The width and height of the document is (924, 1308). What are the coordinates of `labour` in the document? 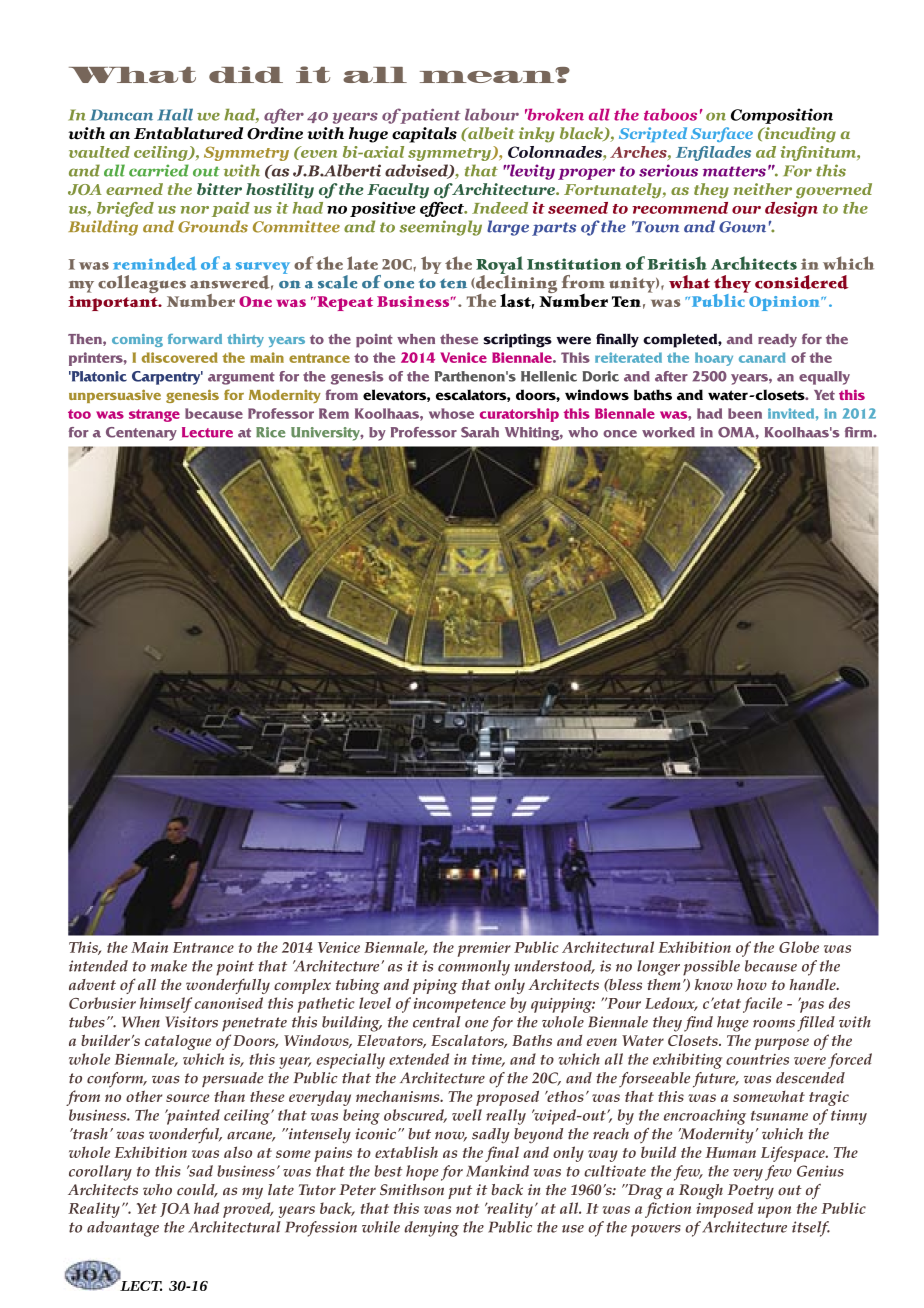 It's located at (492, 114).
